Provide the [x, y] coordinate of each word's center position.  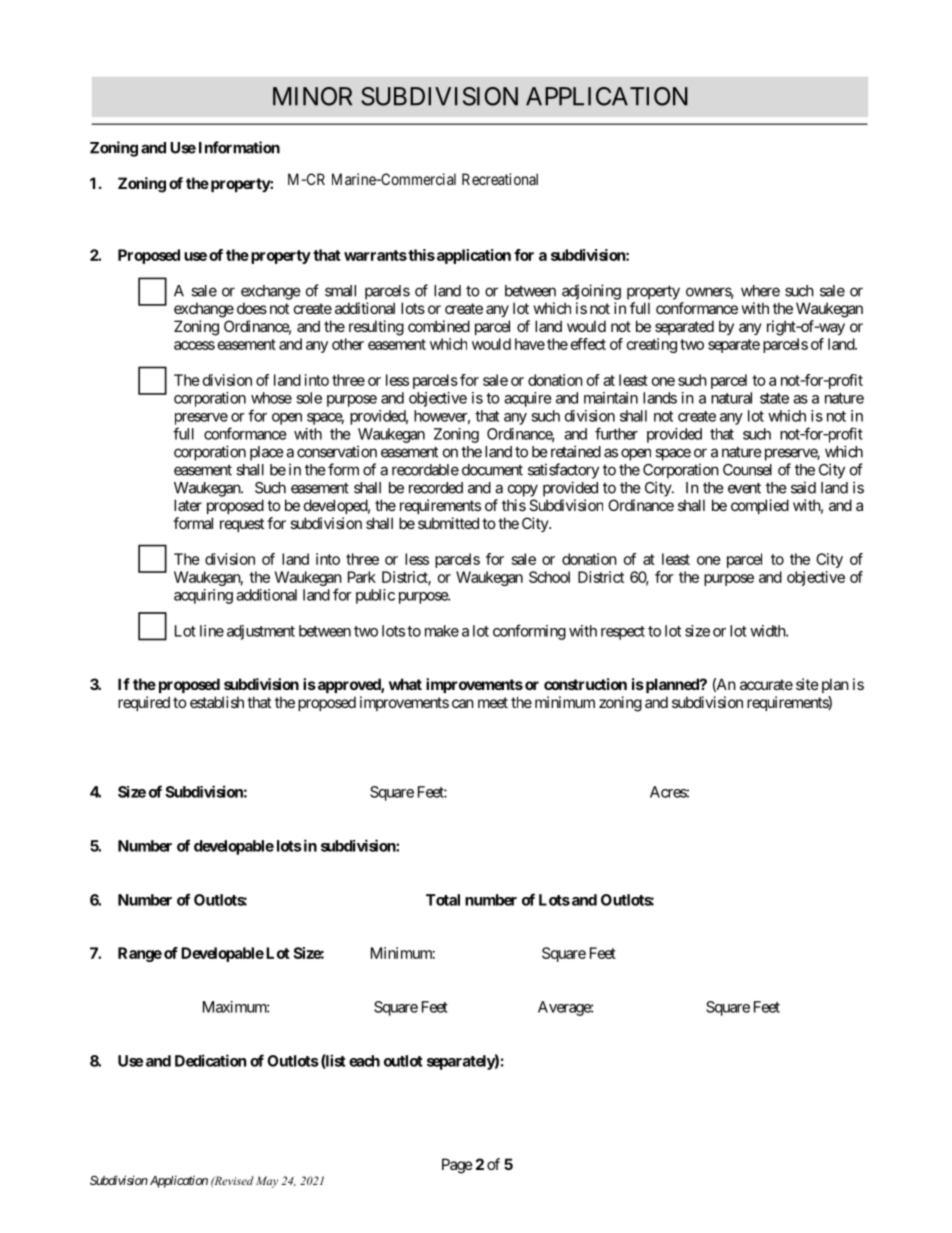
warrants [375, 255]
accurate [766, 684]
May [267, 1182]
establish [217, 702]
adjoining [591, 292]
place [267, 453]
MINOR [312, 96]
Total [443, 900]
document [492, 470]
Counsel [747, 470]
